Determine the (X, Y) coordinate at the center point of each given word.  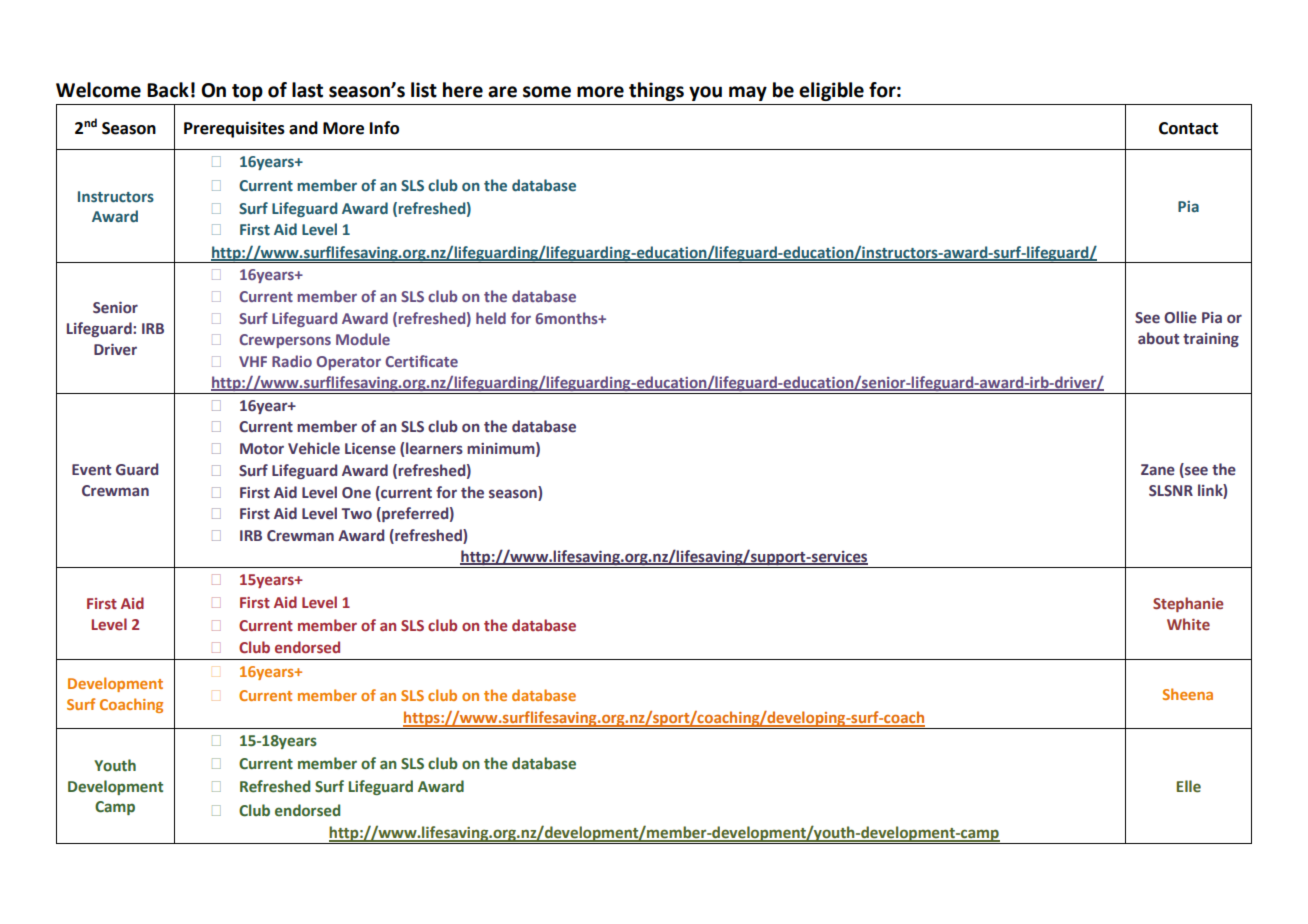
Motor (262, 449)
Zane (1158, 470)
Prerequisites (234, 129)
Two (356, 514)
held (491, 318)
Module (363, 339)
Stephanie (1188, 604)
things (656, 91)
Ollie (1180, 317)
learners (434, 448)
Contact (1188, 128)
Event (91, 470)
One (356, 493)
